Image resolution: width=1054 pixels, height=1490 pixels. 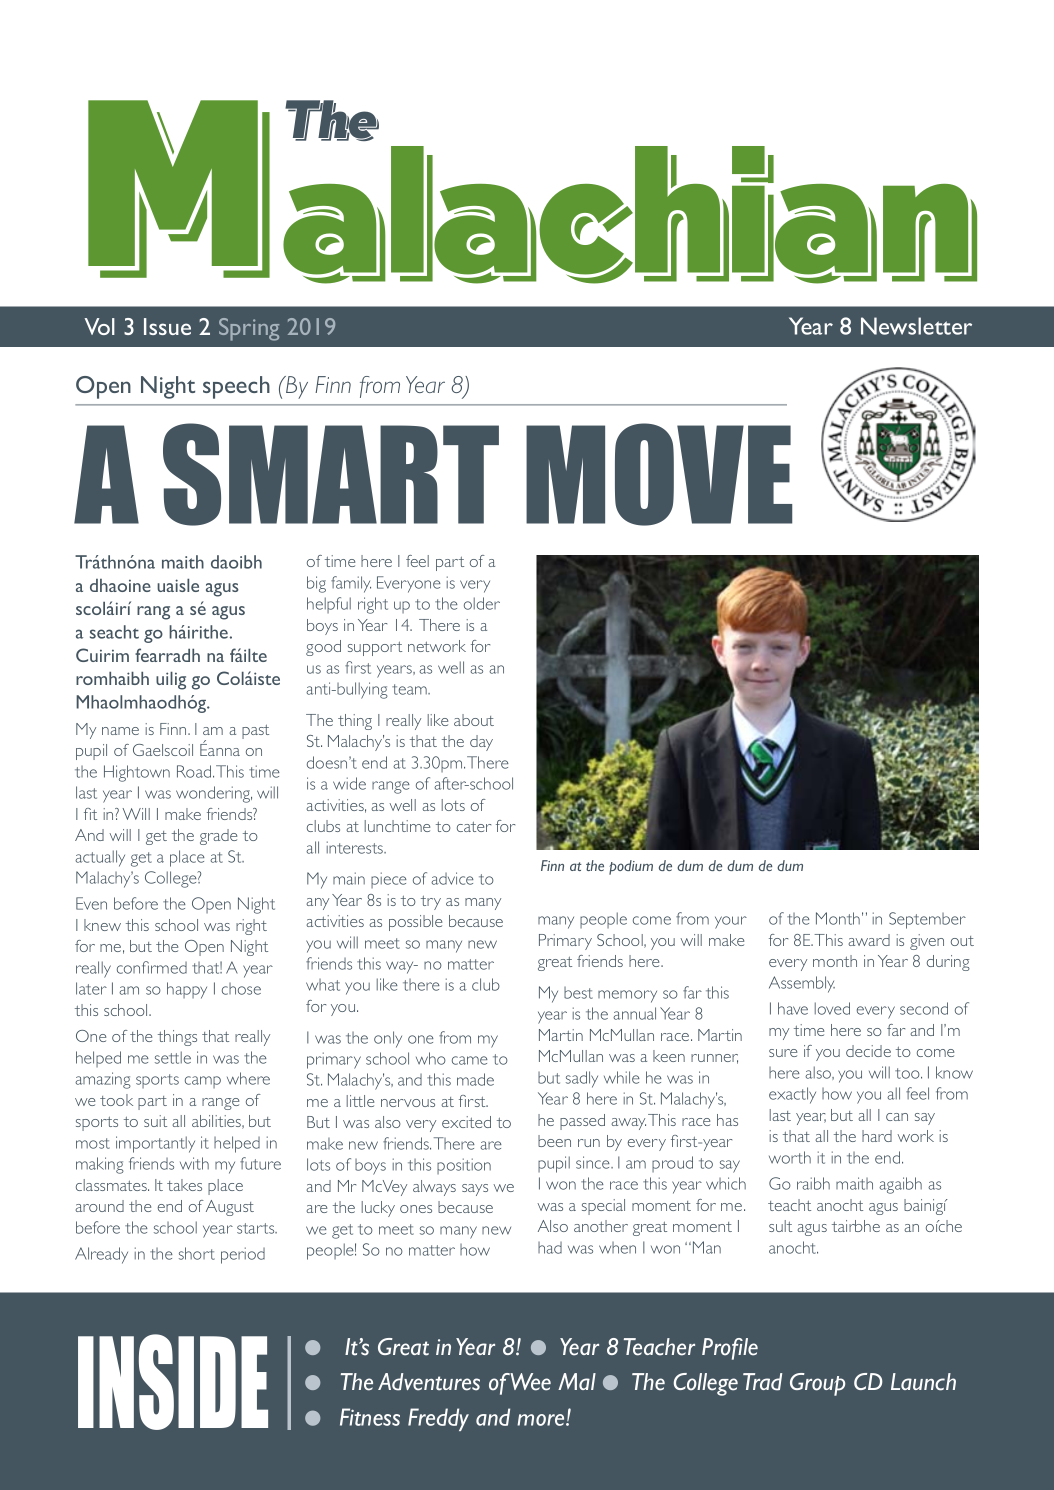 What do you see at coordinates (530, 1382) in the screenshot?
I see `Wee` at bounding box center [530, 1382].
